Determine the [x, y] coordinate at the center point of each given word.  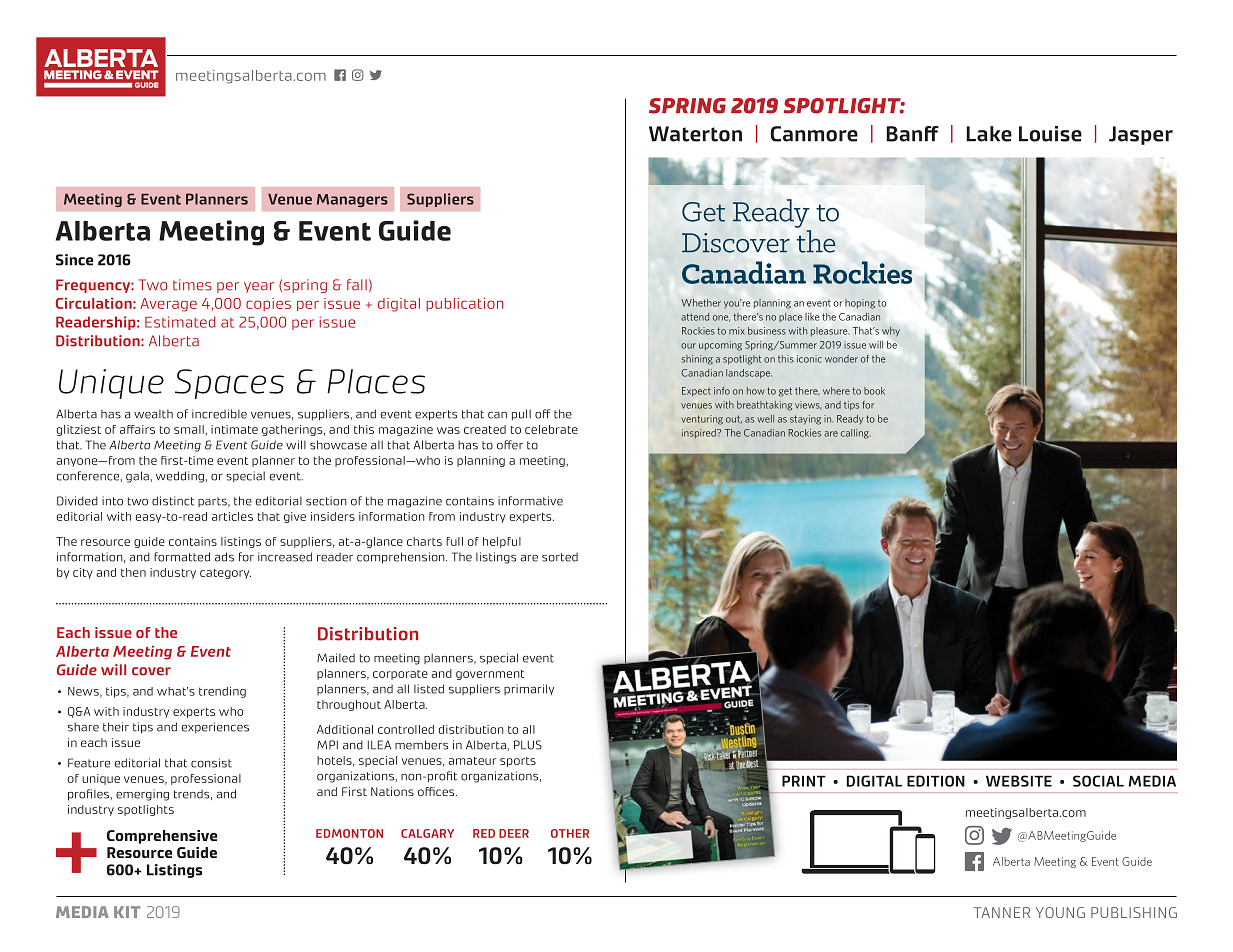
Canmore [814, 134]
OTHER [570, 833]
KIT [127, 912]
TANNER [1001, 912]
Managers [352, 200]
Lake [989, 134]
